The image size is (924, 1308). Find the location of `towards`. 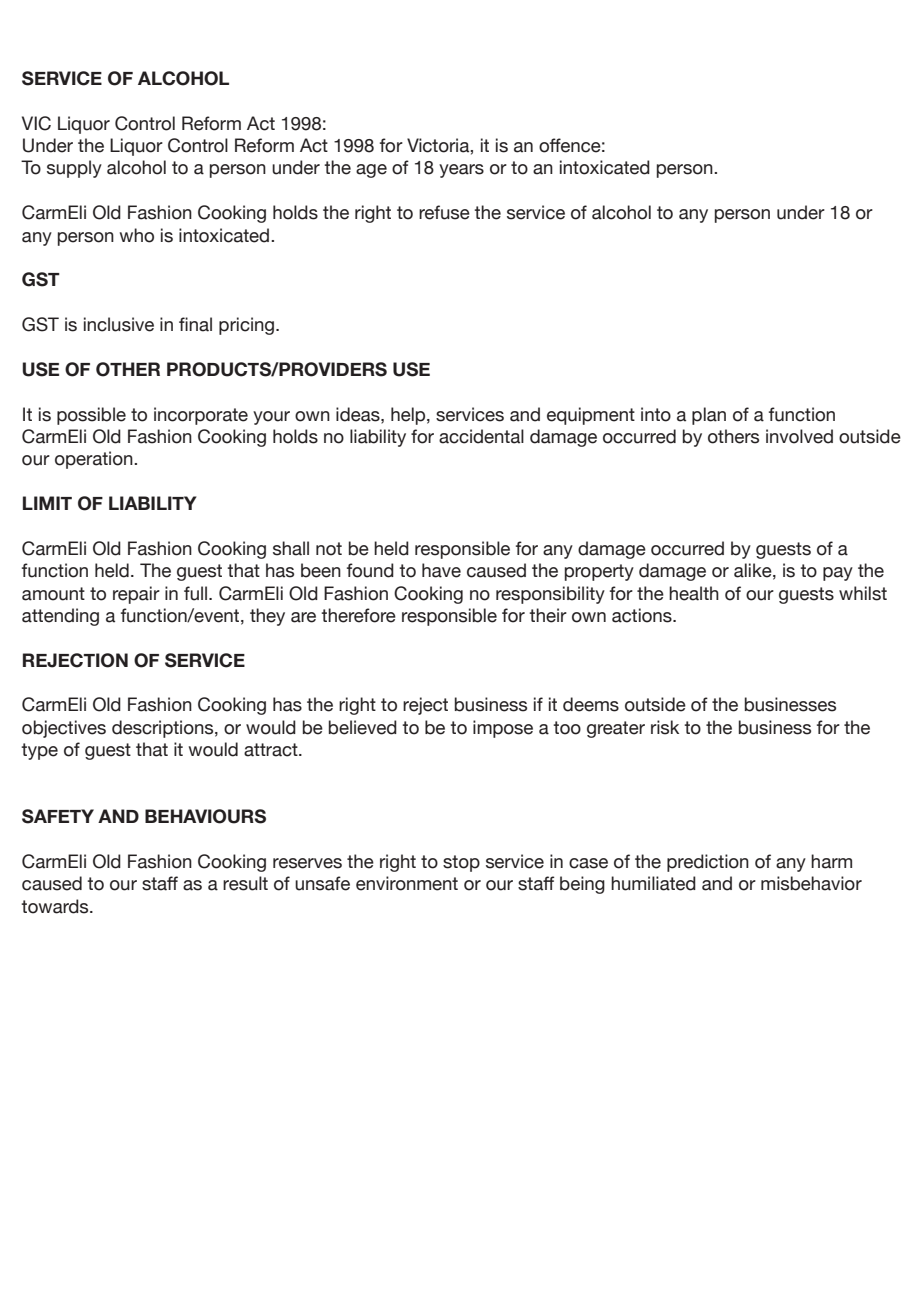

towards is located at coordinates (56, 906).
